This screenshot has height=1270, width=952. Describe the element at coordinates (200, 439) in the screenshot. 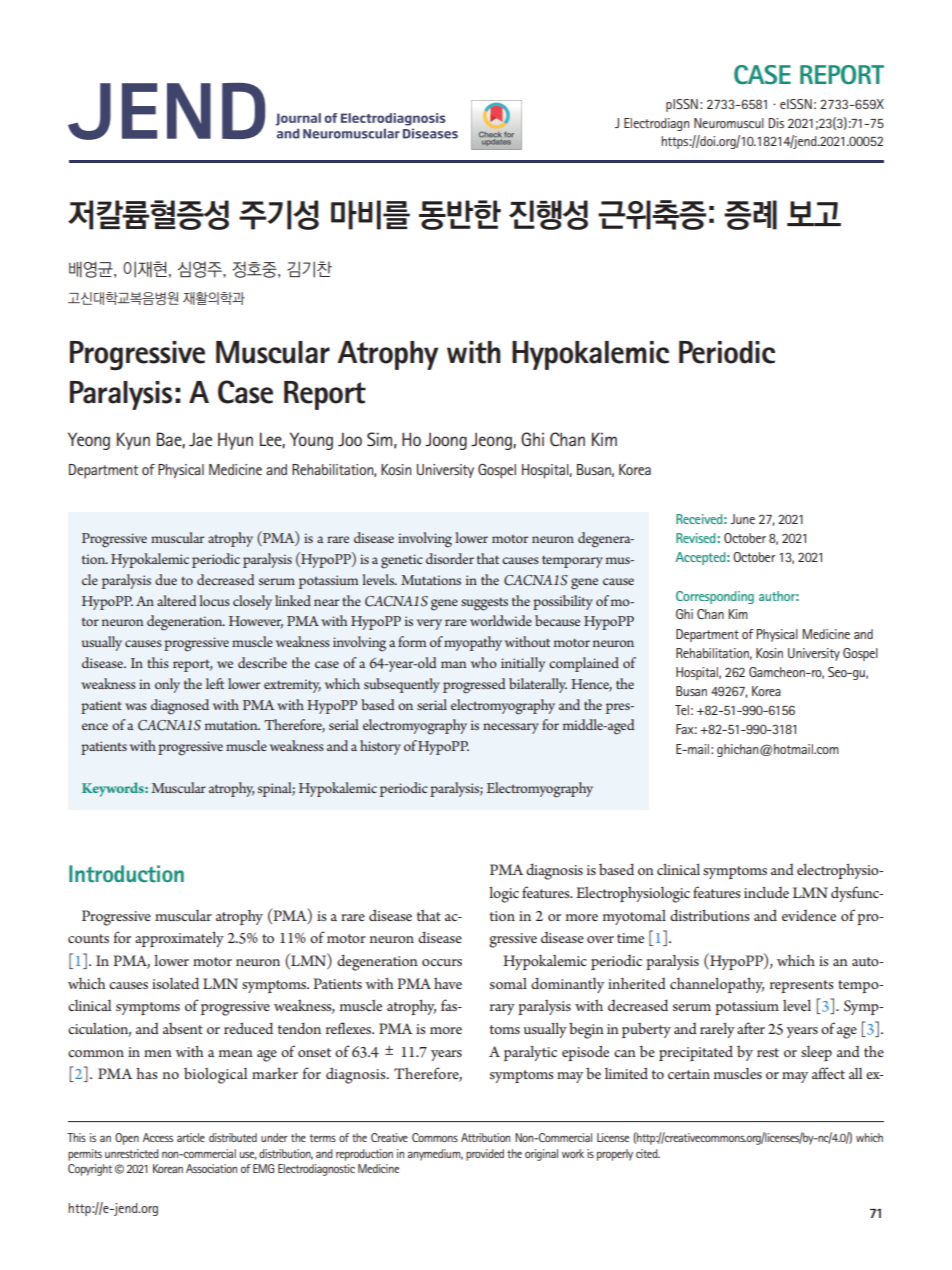

I see `Jae` at that location.
